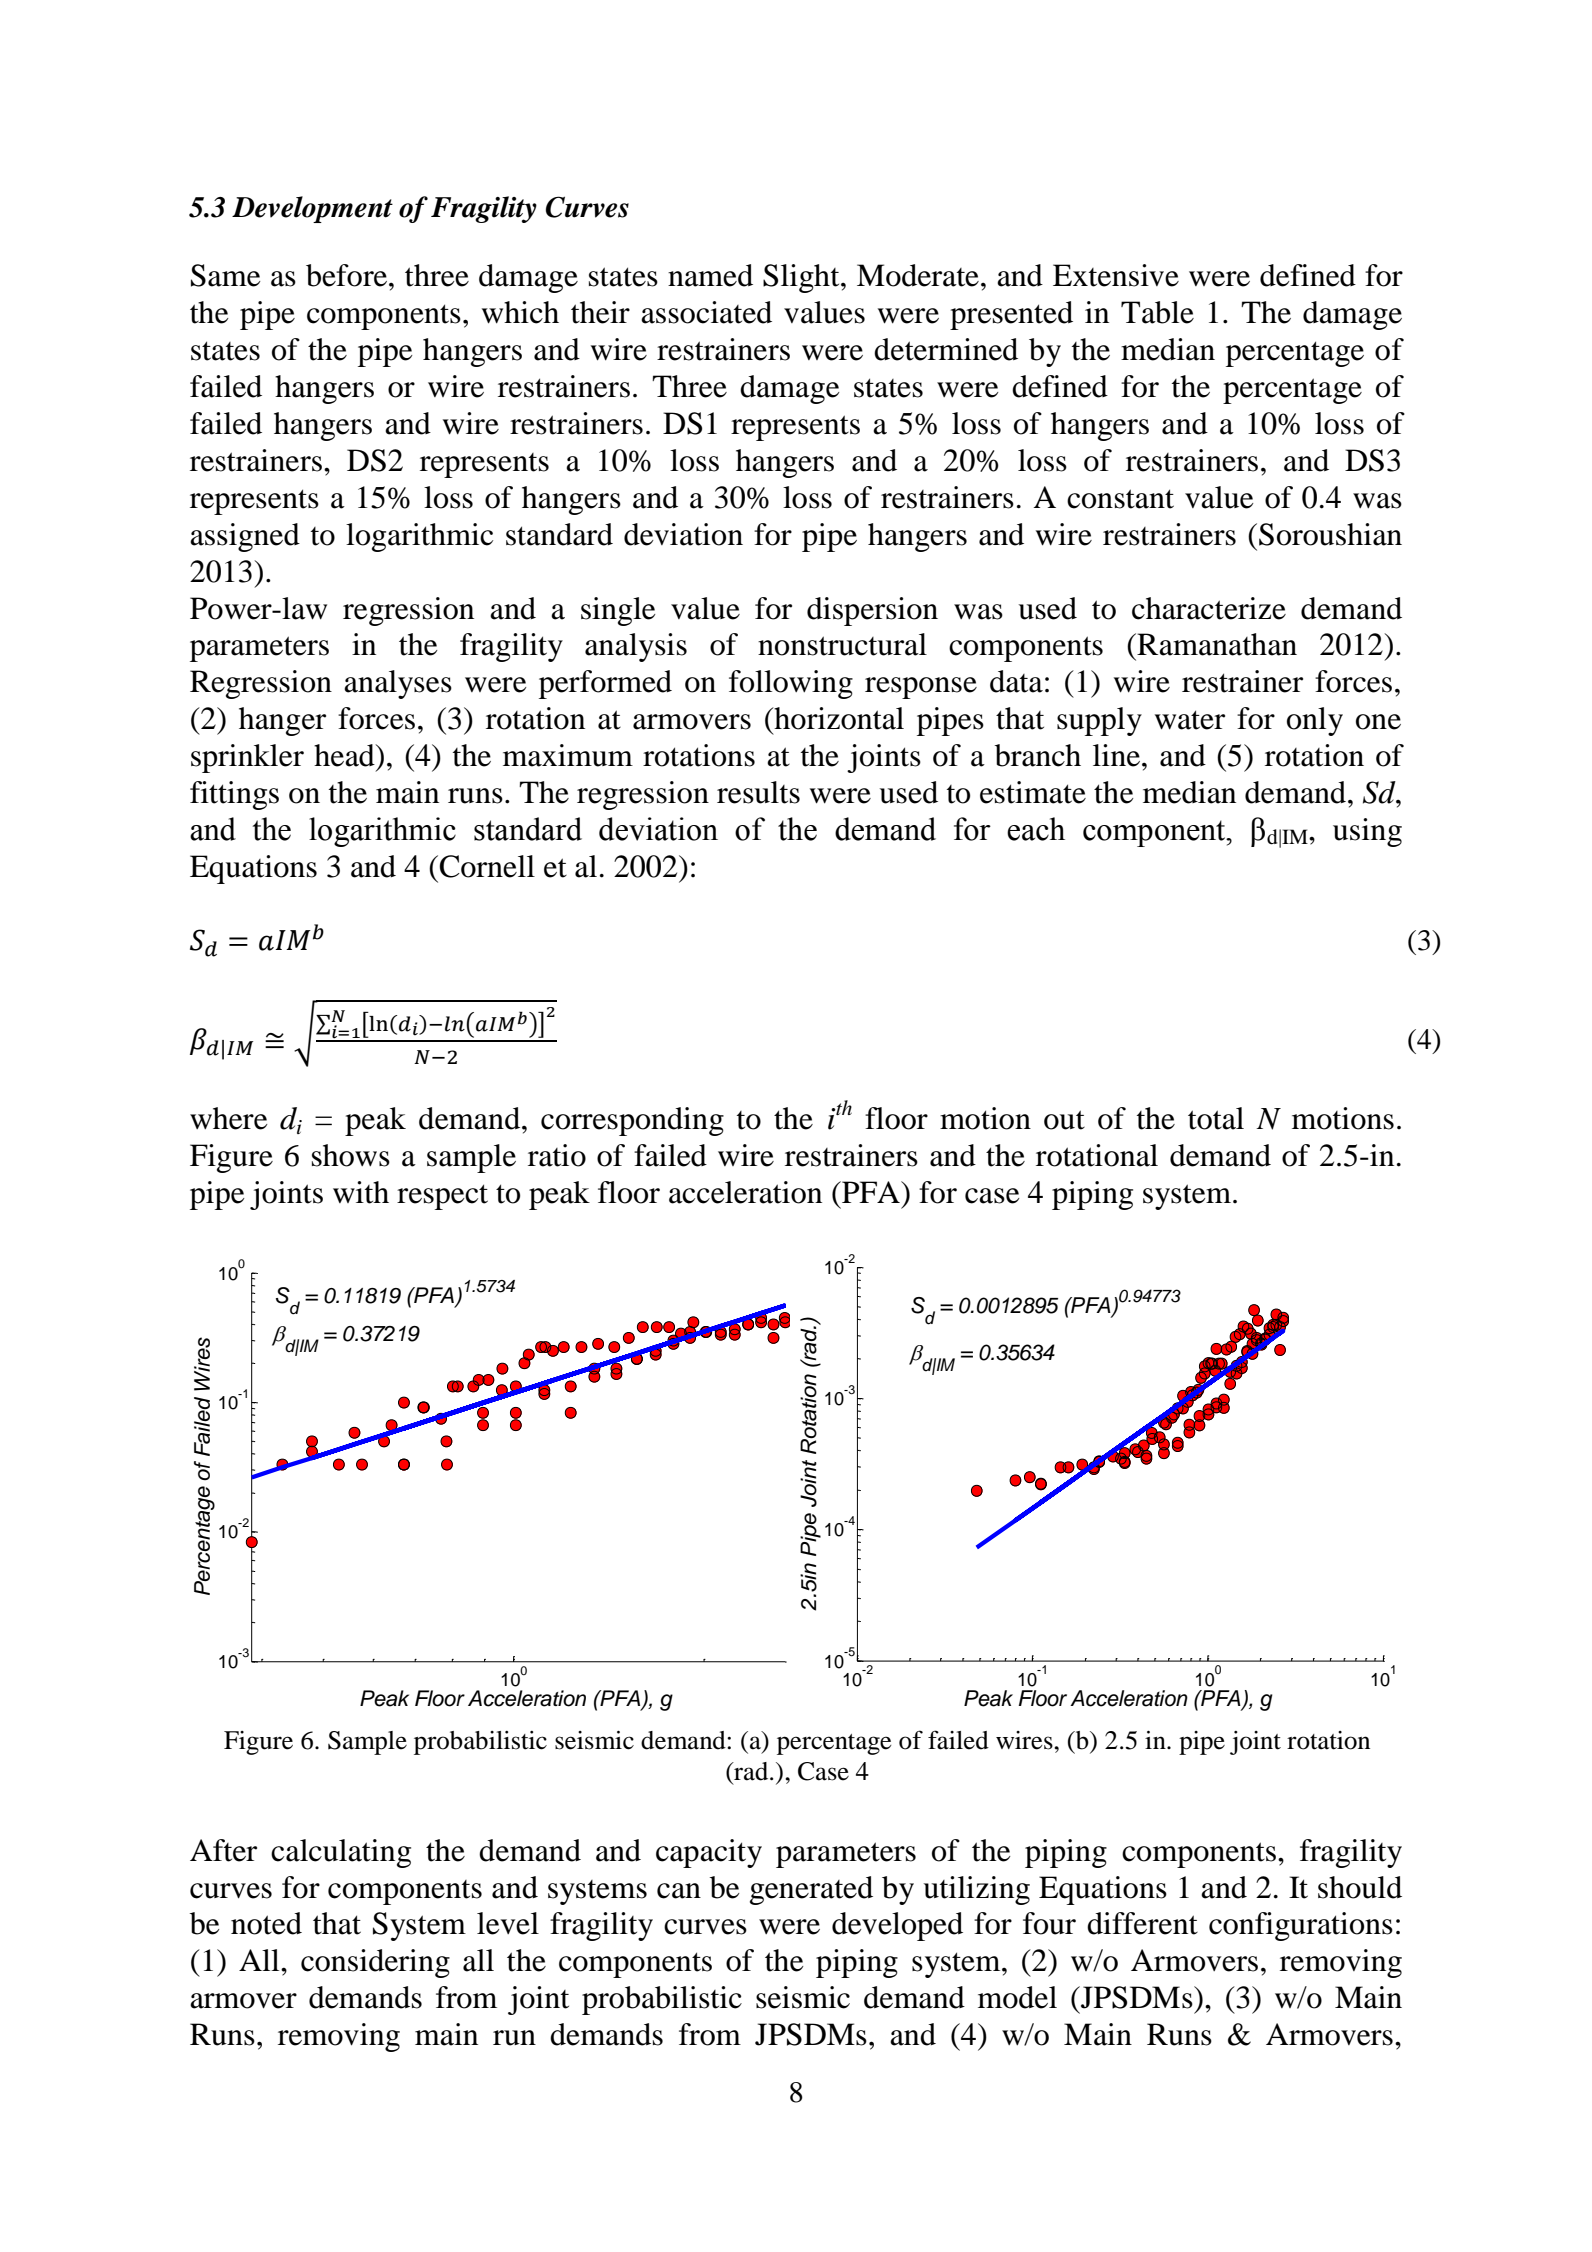 This document has height=2252, width=1592. What do you see at coordinates (348, 275) in the document?
I see `before` at bounding box center [348, 275].
